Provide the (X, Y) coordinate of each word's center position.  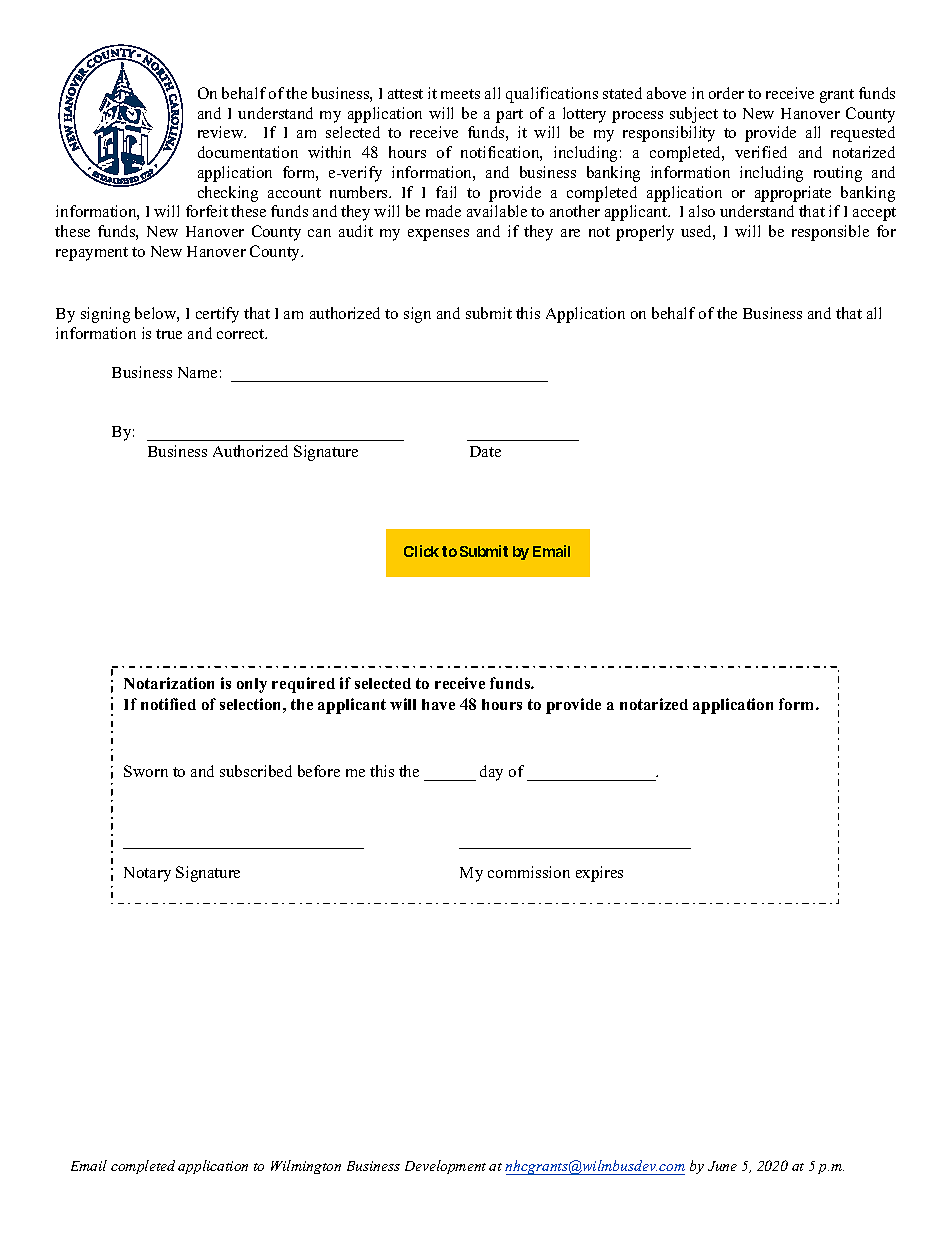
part (509, 116)
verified (761, 152)
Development (445, 1167)
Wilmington (306, 1167)
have (438, 704)
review (222, 132)
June (722, 1166)
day (491, 773)
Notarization (169, 683)
